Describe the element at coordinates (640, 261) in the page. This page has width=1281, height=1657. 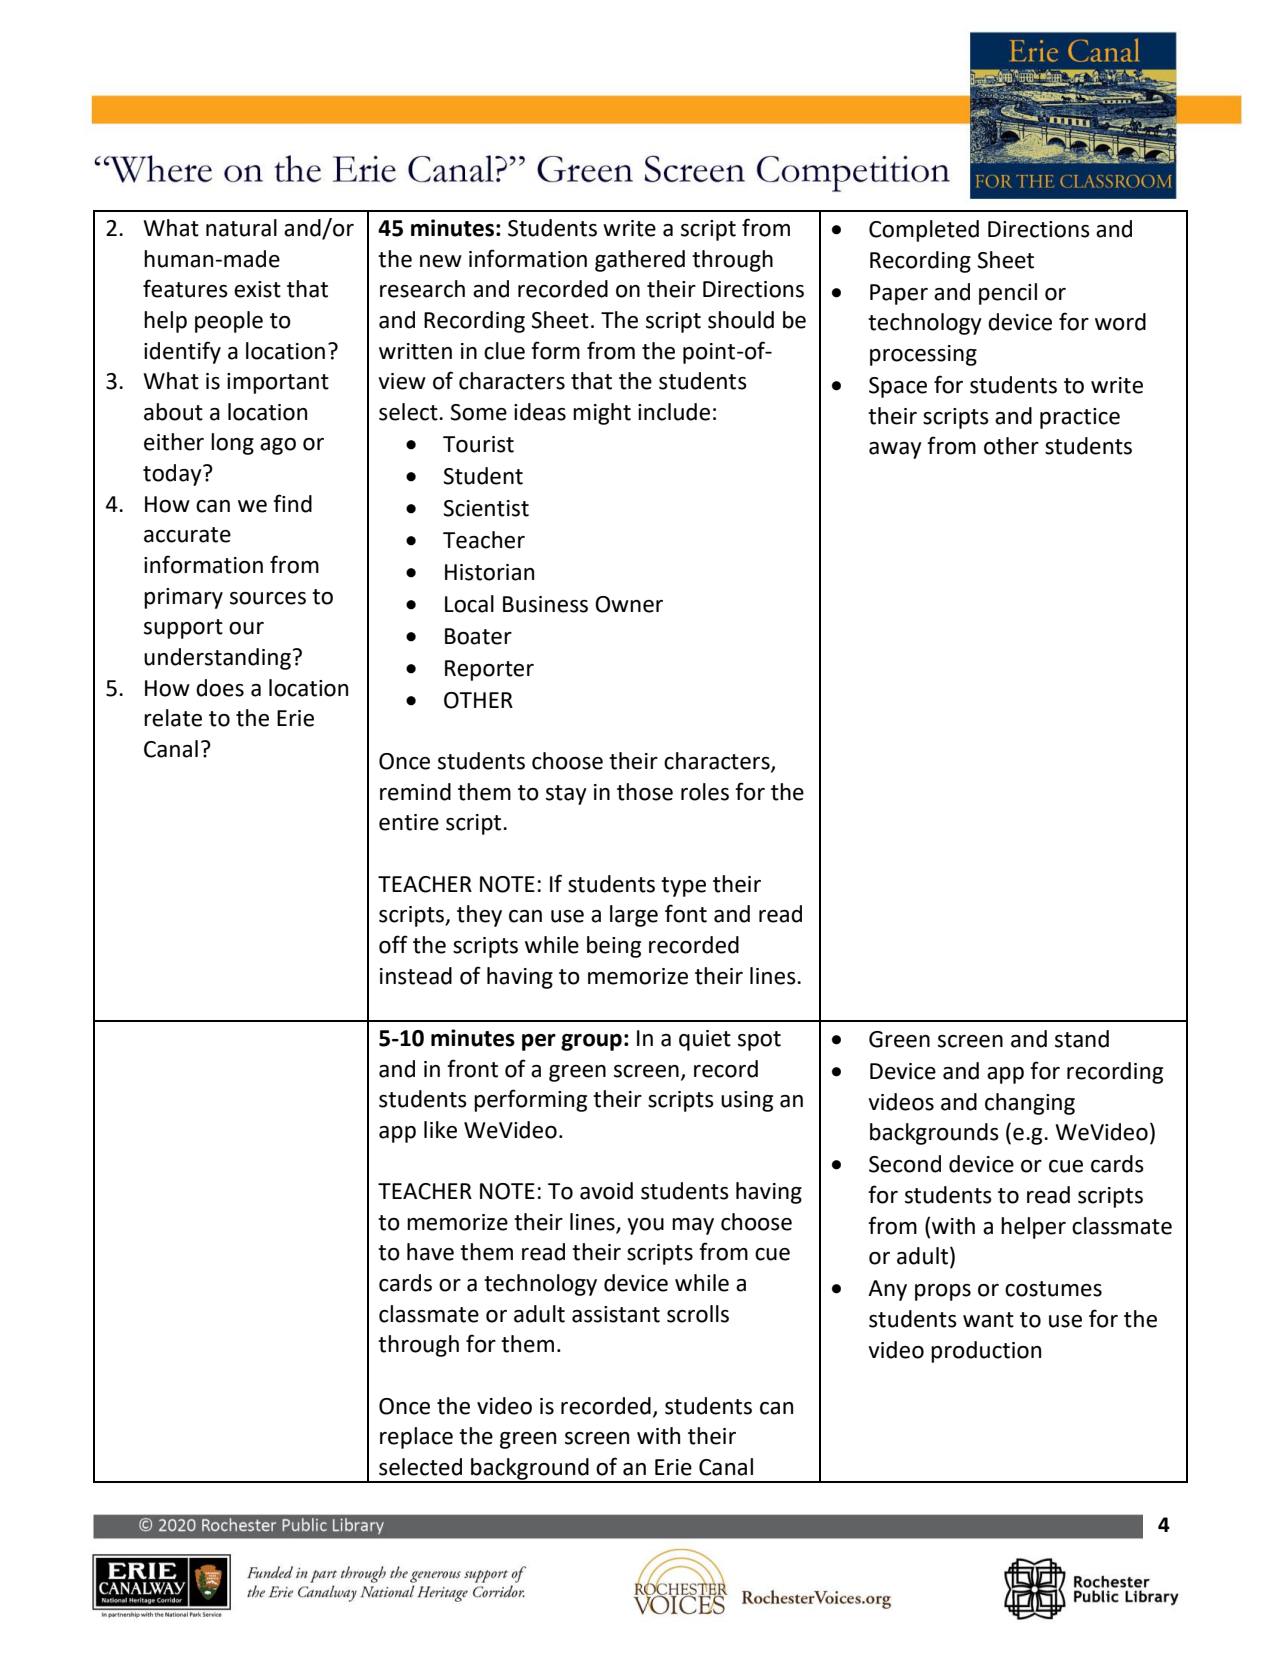
I see `gathered` at that location.
